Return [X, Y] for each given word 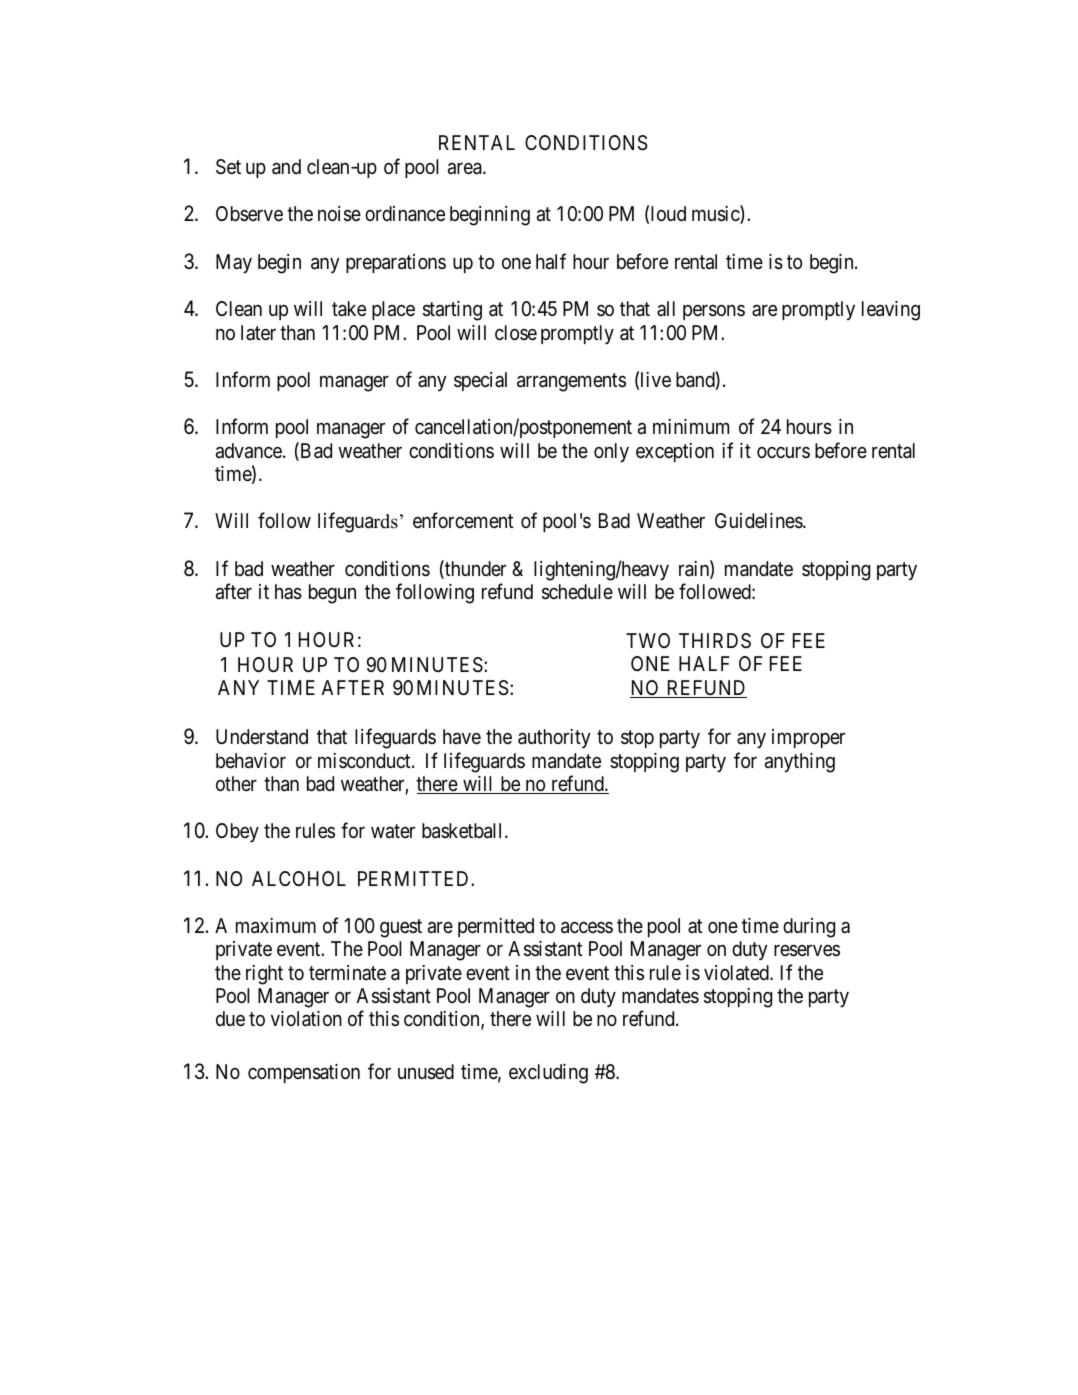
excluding [548, 1074]
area [466, 169]
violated [737, 973]
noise [339, 214]
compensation [304, 1073]
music [716, 215]
